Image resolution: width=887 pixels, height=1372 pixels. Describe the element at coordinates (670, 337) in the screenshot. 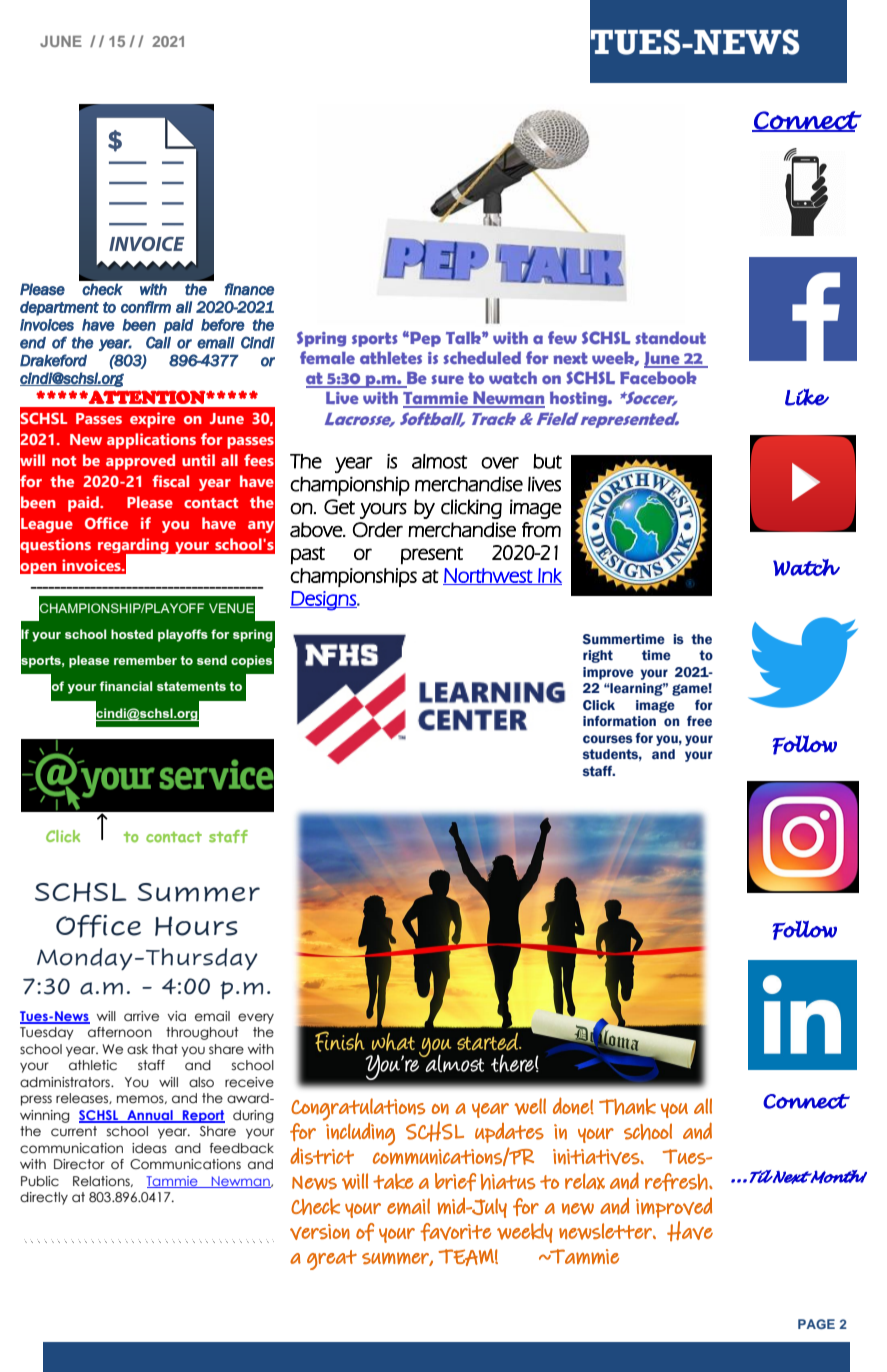

I see `standout` at that location.
